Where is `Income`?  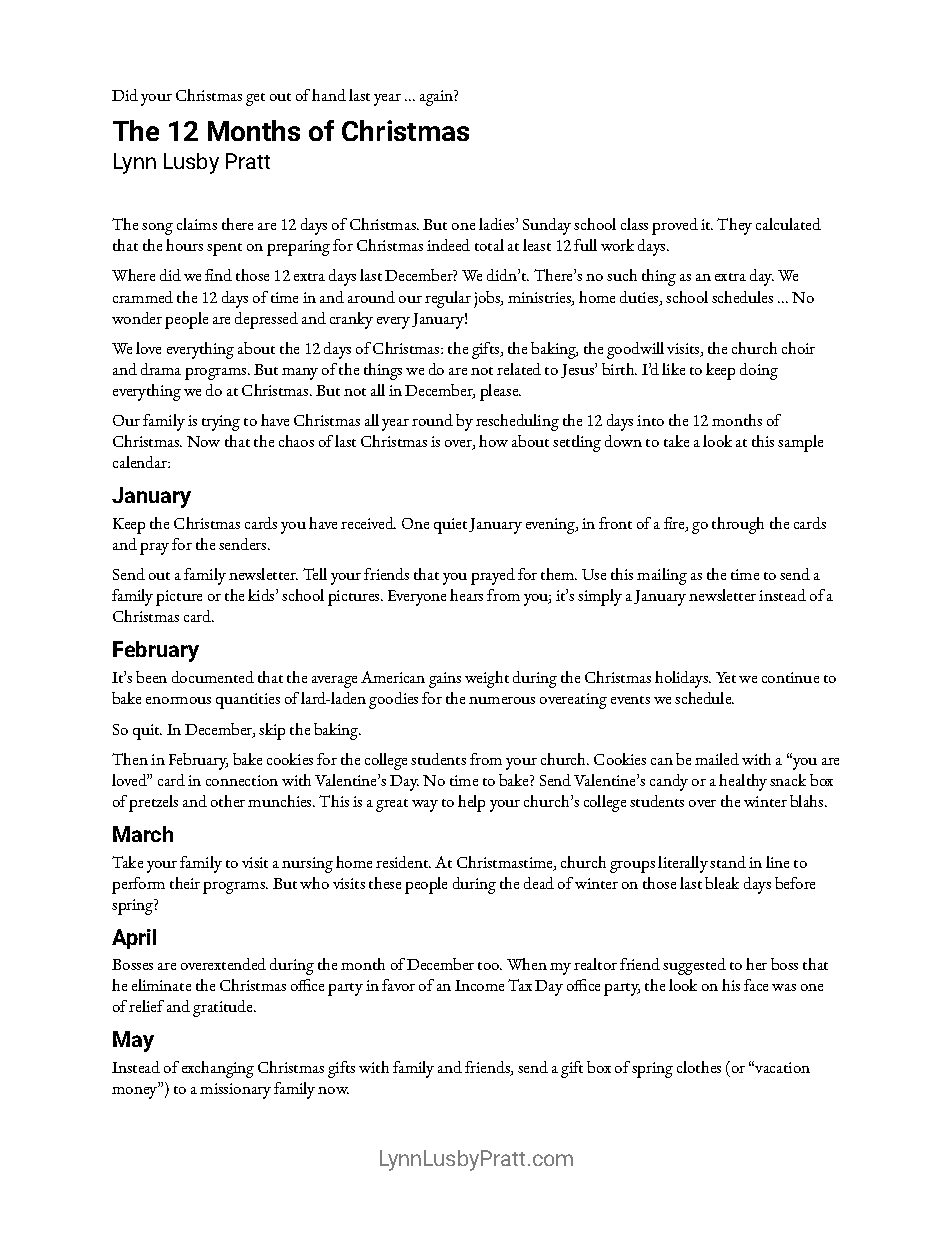
Income is located at coordinates (479, 985).
